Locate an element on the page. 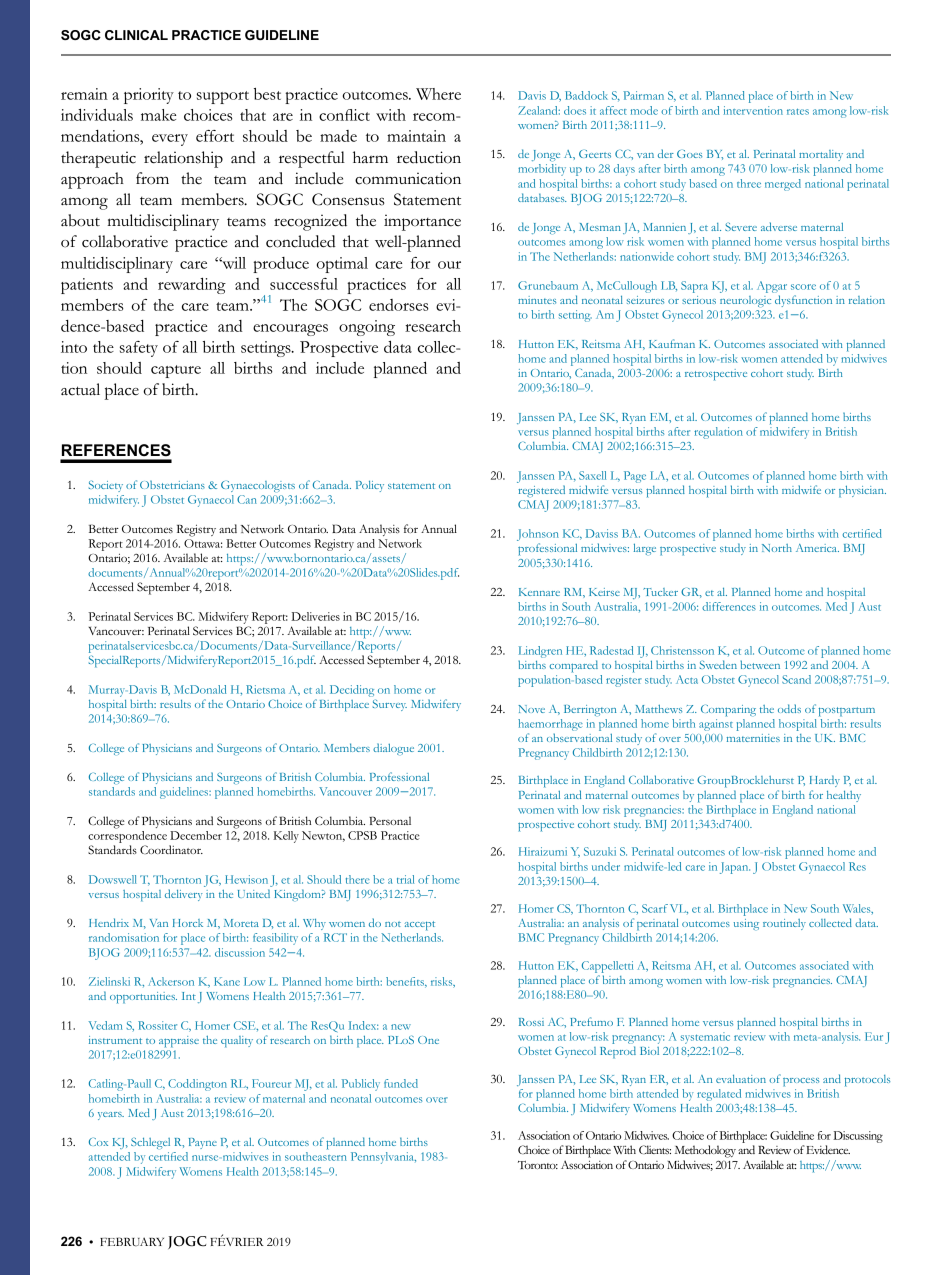 This page has width=952, height=1275. Personal is located at coordinates (390, 820).
